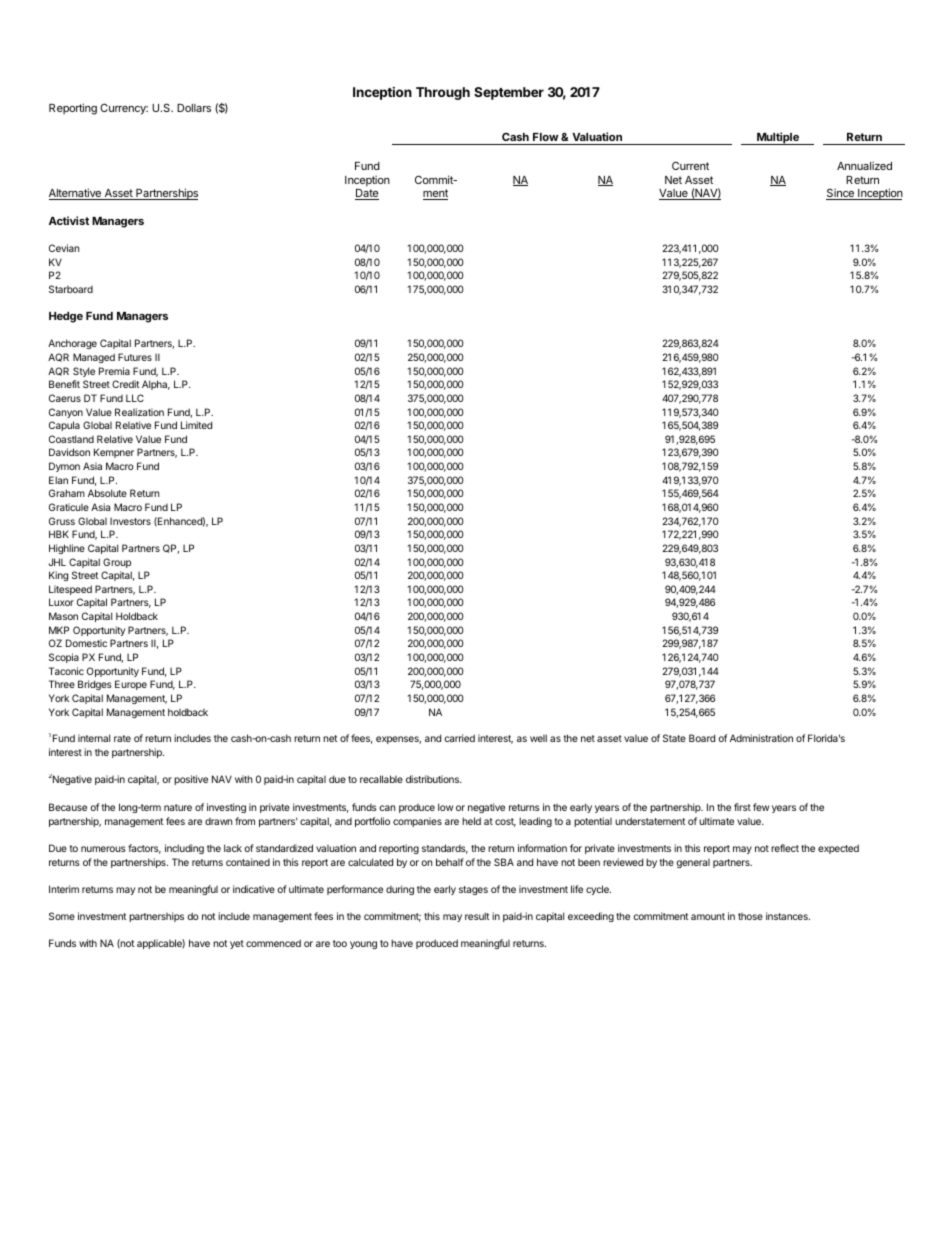  I want to click on Through, so click(443, 93).
